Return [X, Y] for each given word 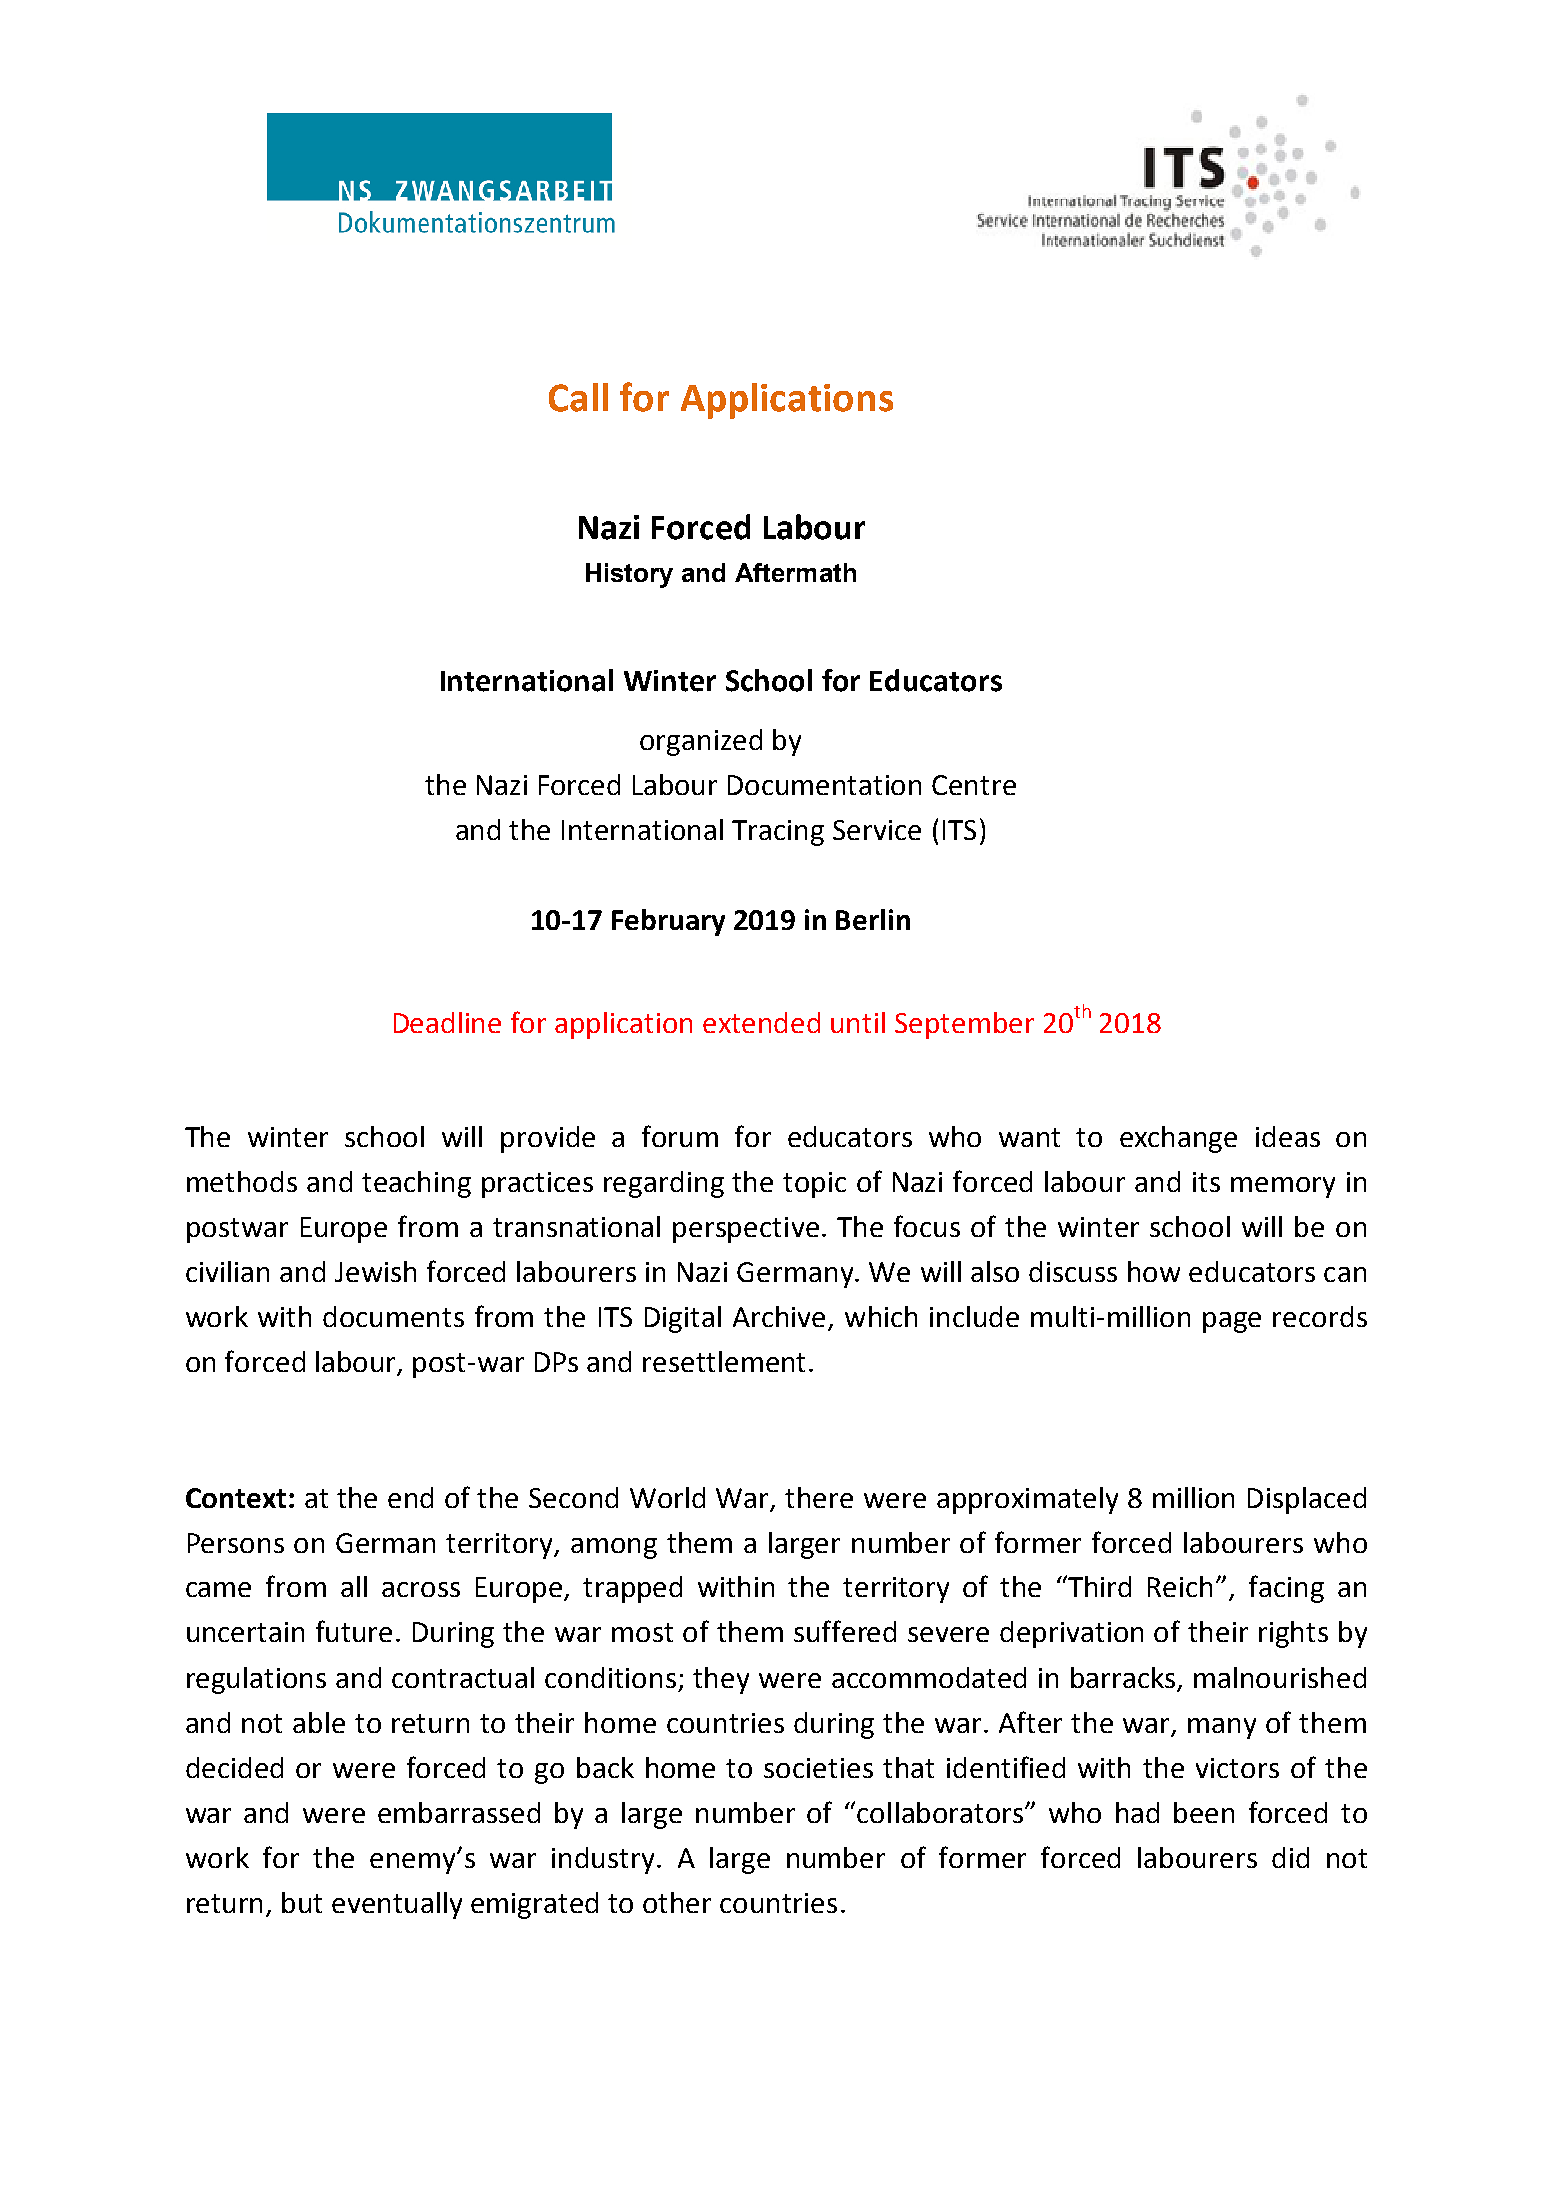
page [1232, 1322]
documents [393, 1316]
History [629, 575]
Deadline [447, 1022]
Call [578, 397]
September [964, 1025]
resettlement [724, 1361]
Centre [974, 785]
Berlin [873, 919]
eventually [397, 1905]
